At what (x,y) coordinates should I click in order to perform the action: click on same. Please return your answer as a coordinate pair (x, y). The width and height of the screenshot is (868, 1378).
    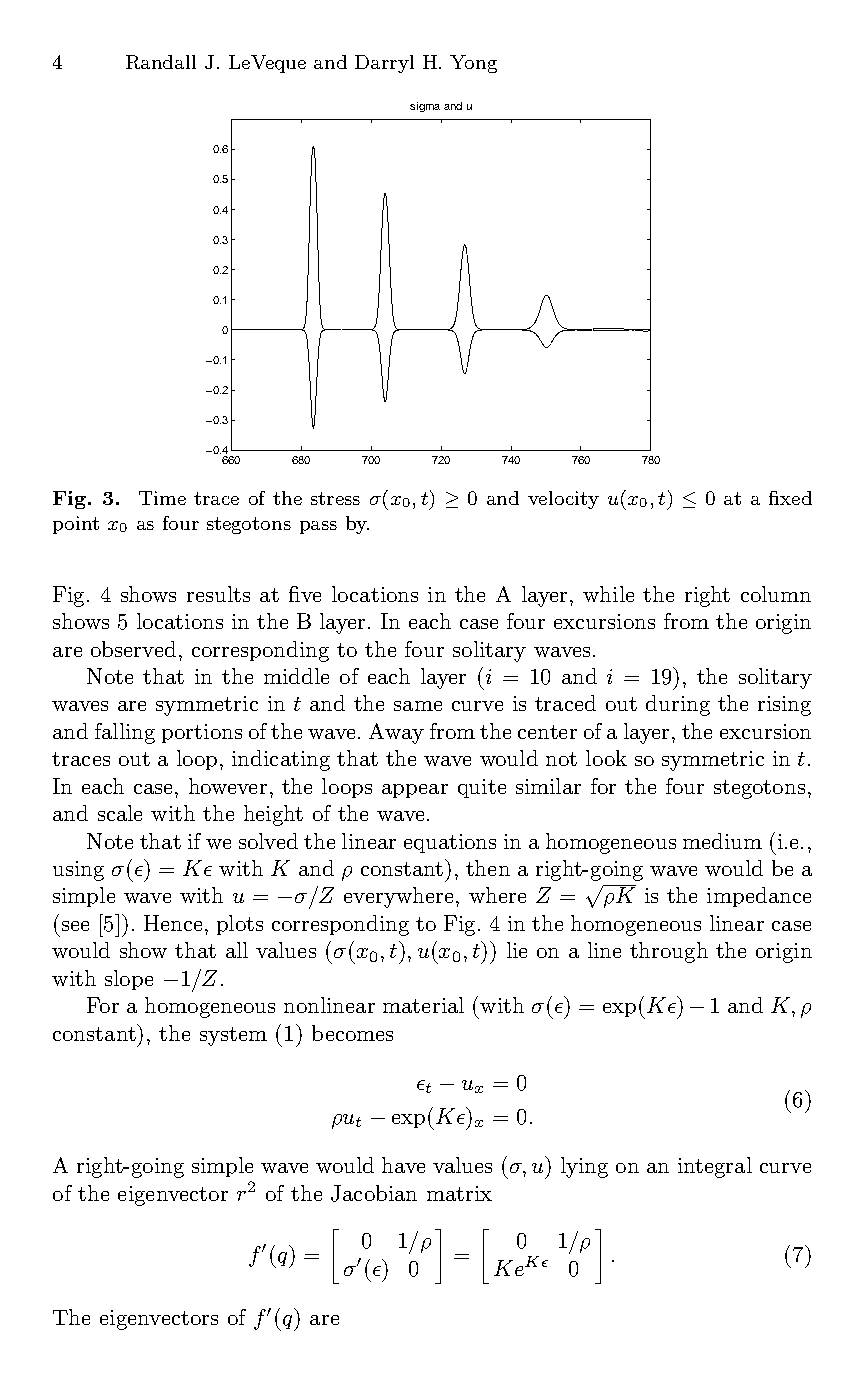
    Looking at the image, I should click on (418, 706).
